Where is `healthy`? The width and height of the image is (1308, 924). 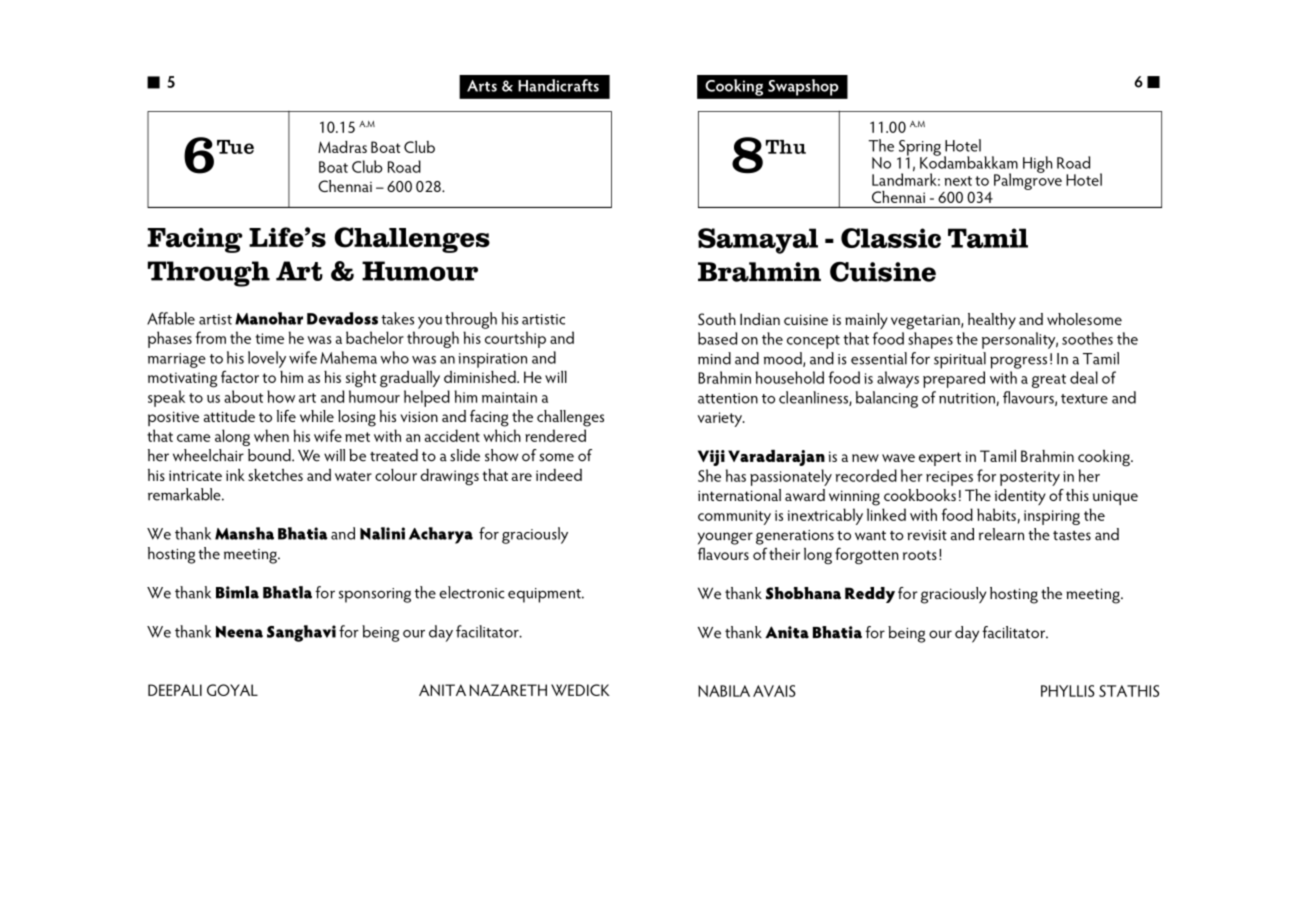 healthy is located at coordinates (992, 321).
